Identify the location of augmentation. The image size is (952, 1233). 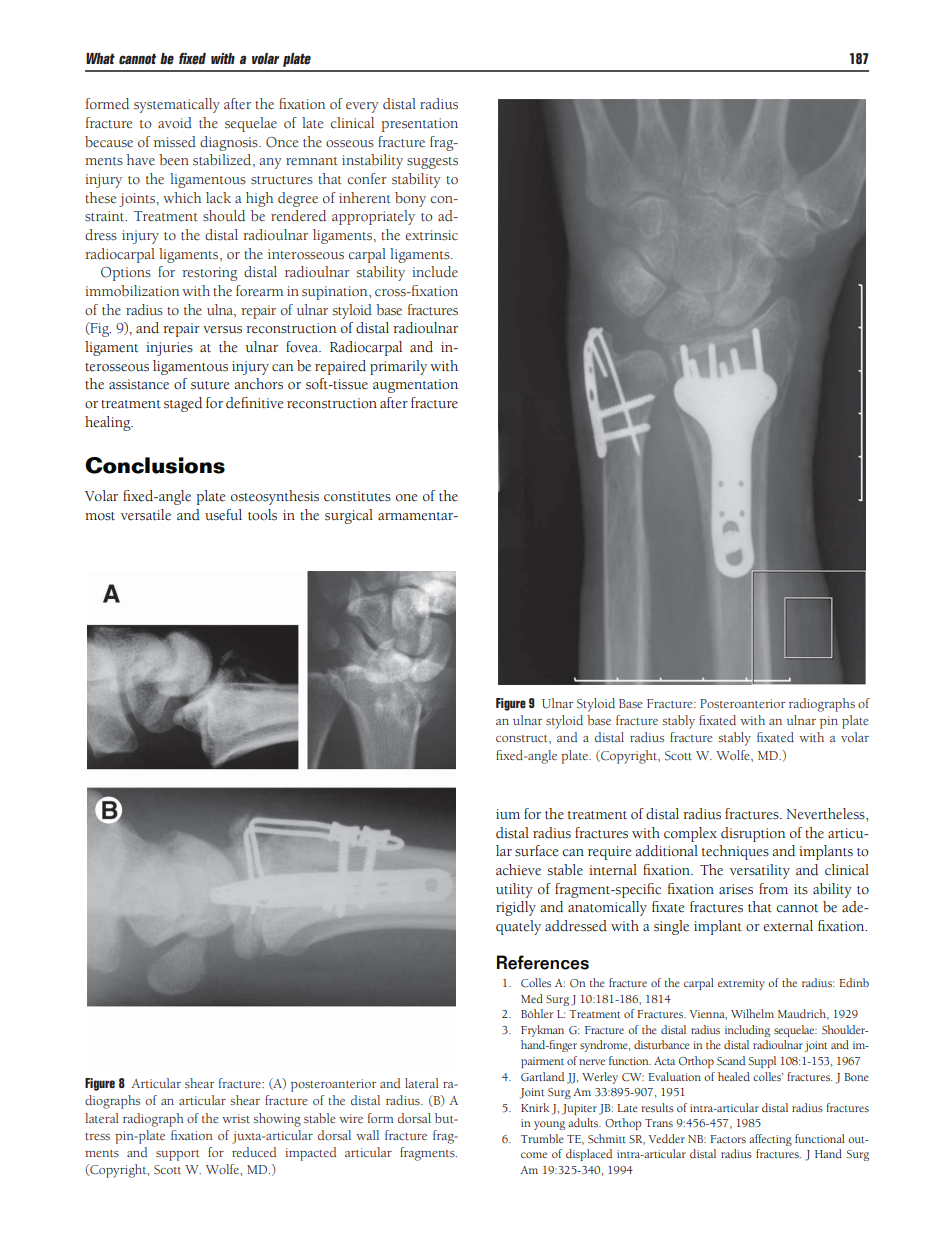
(415, 386).
